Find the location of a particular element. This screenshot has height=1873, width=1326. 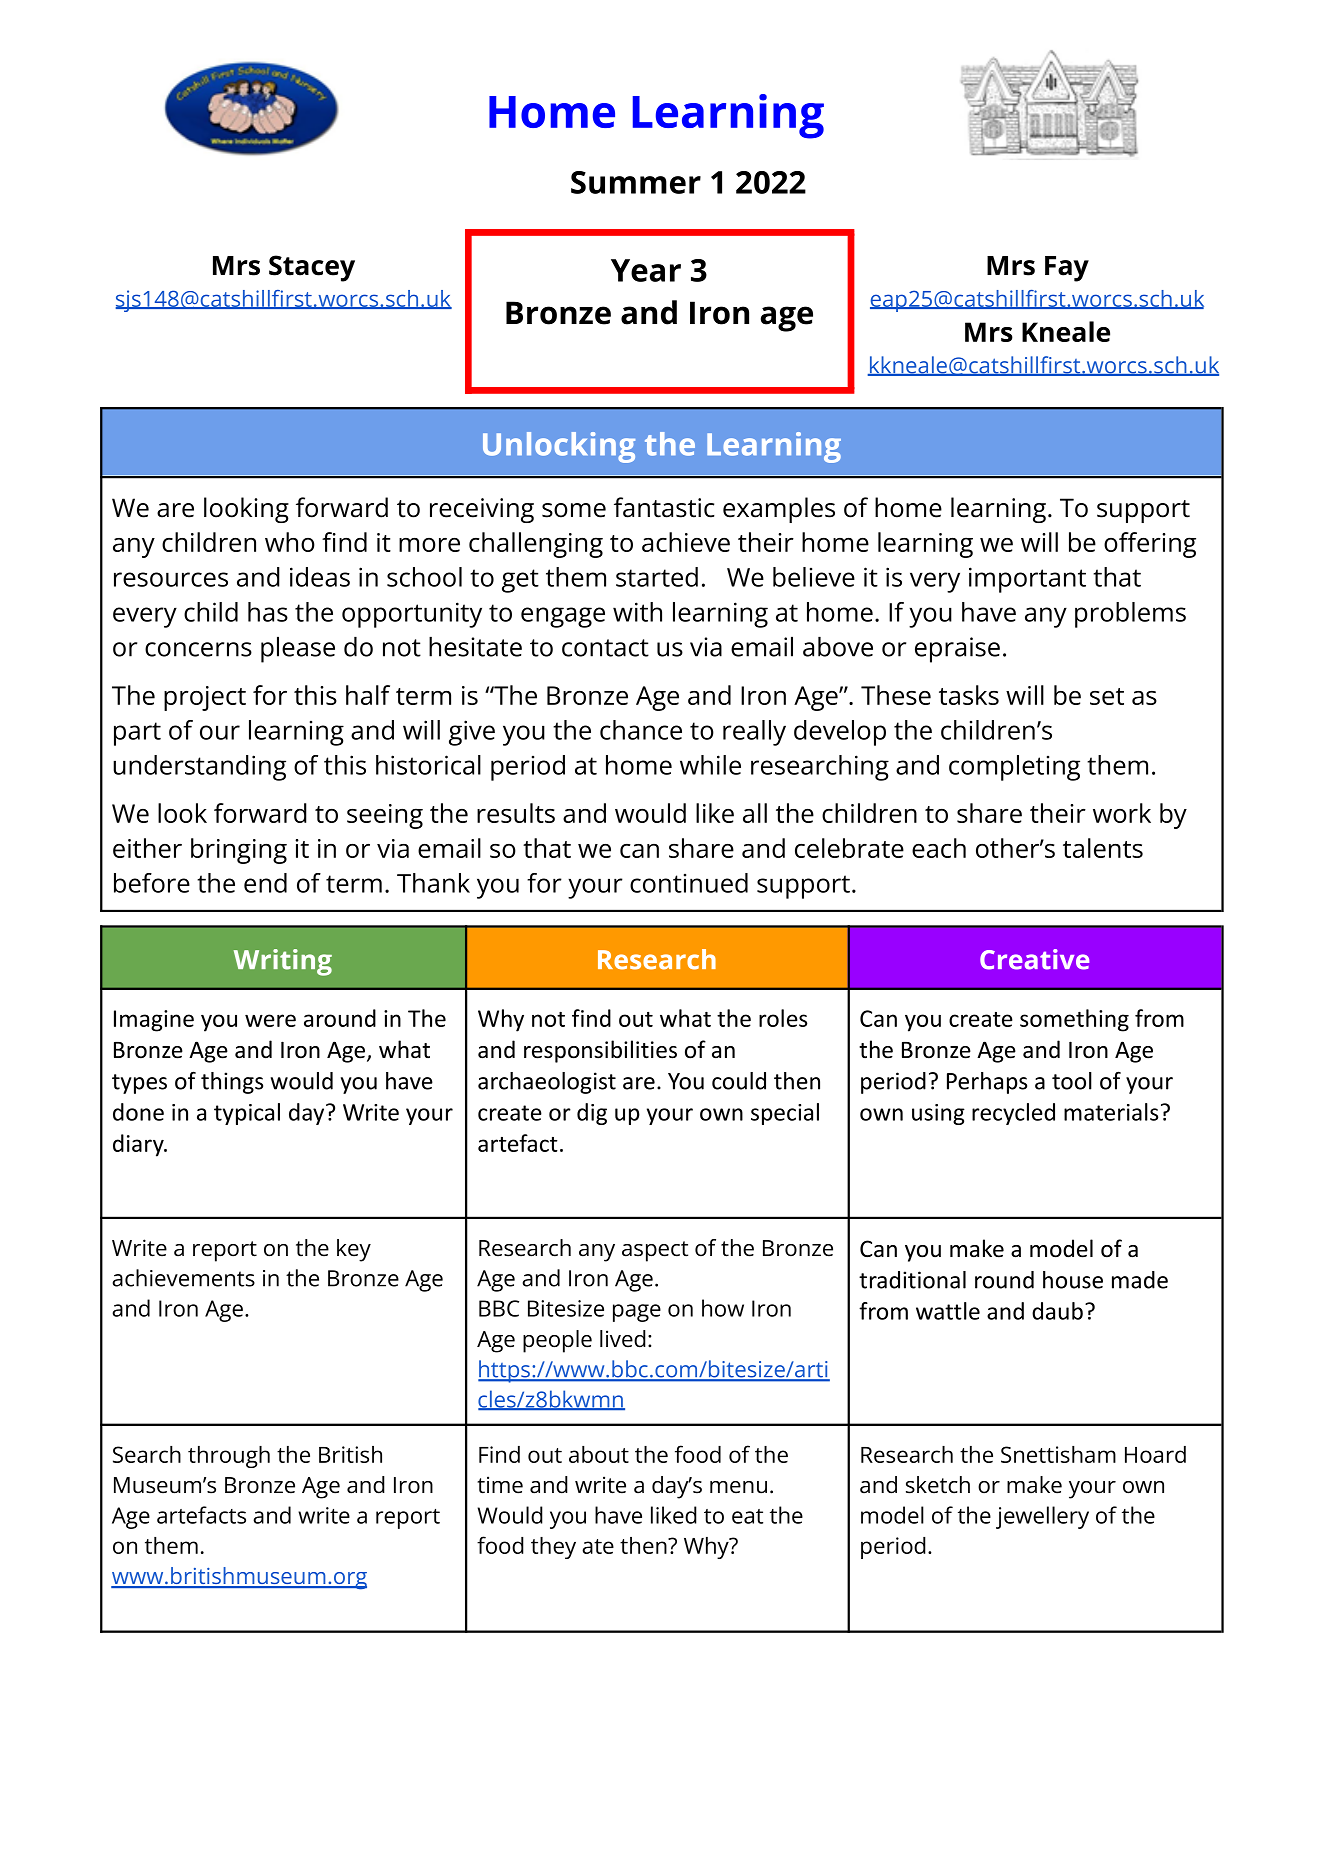

continued is located at coordinates (689, 883).
